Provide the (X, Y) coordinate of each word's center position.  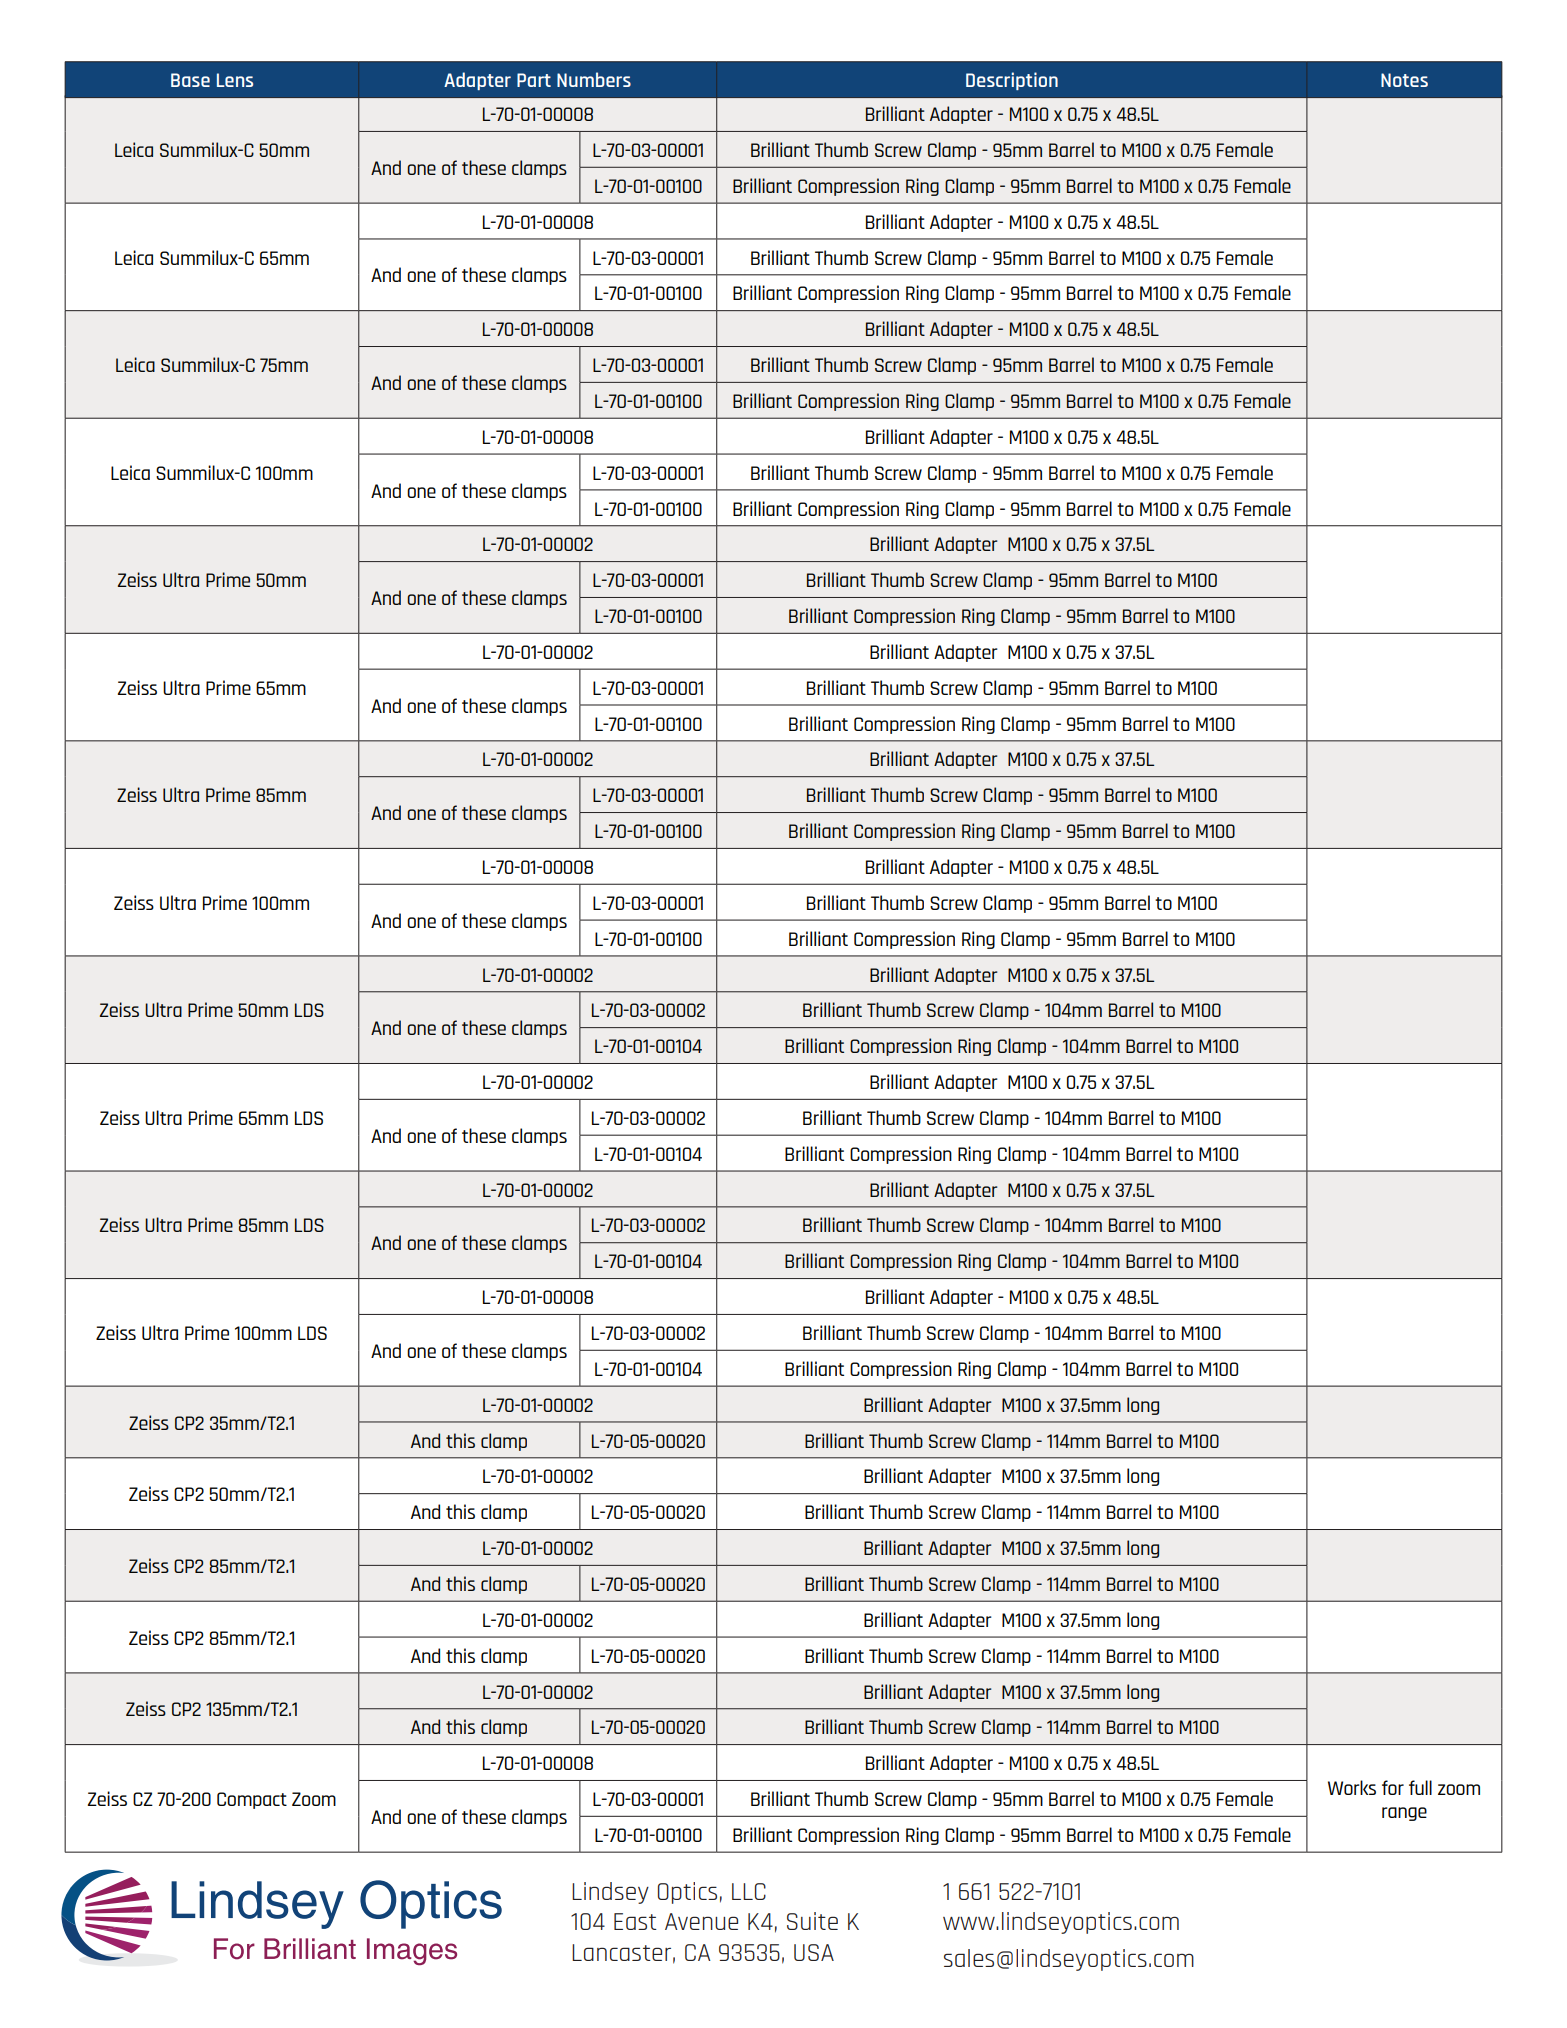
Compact (252, 1800)
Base (190, 80)
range (1404, 1814)
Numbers (594, 79)
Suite (812, 1921)
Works (1352, 1787)
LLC (749, 1891)
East (635, 1921)
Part (534, 80)
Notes (1404, 80)
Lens (235, 80)
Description (1012, 81)
